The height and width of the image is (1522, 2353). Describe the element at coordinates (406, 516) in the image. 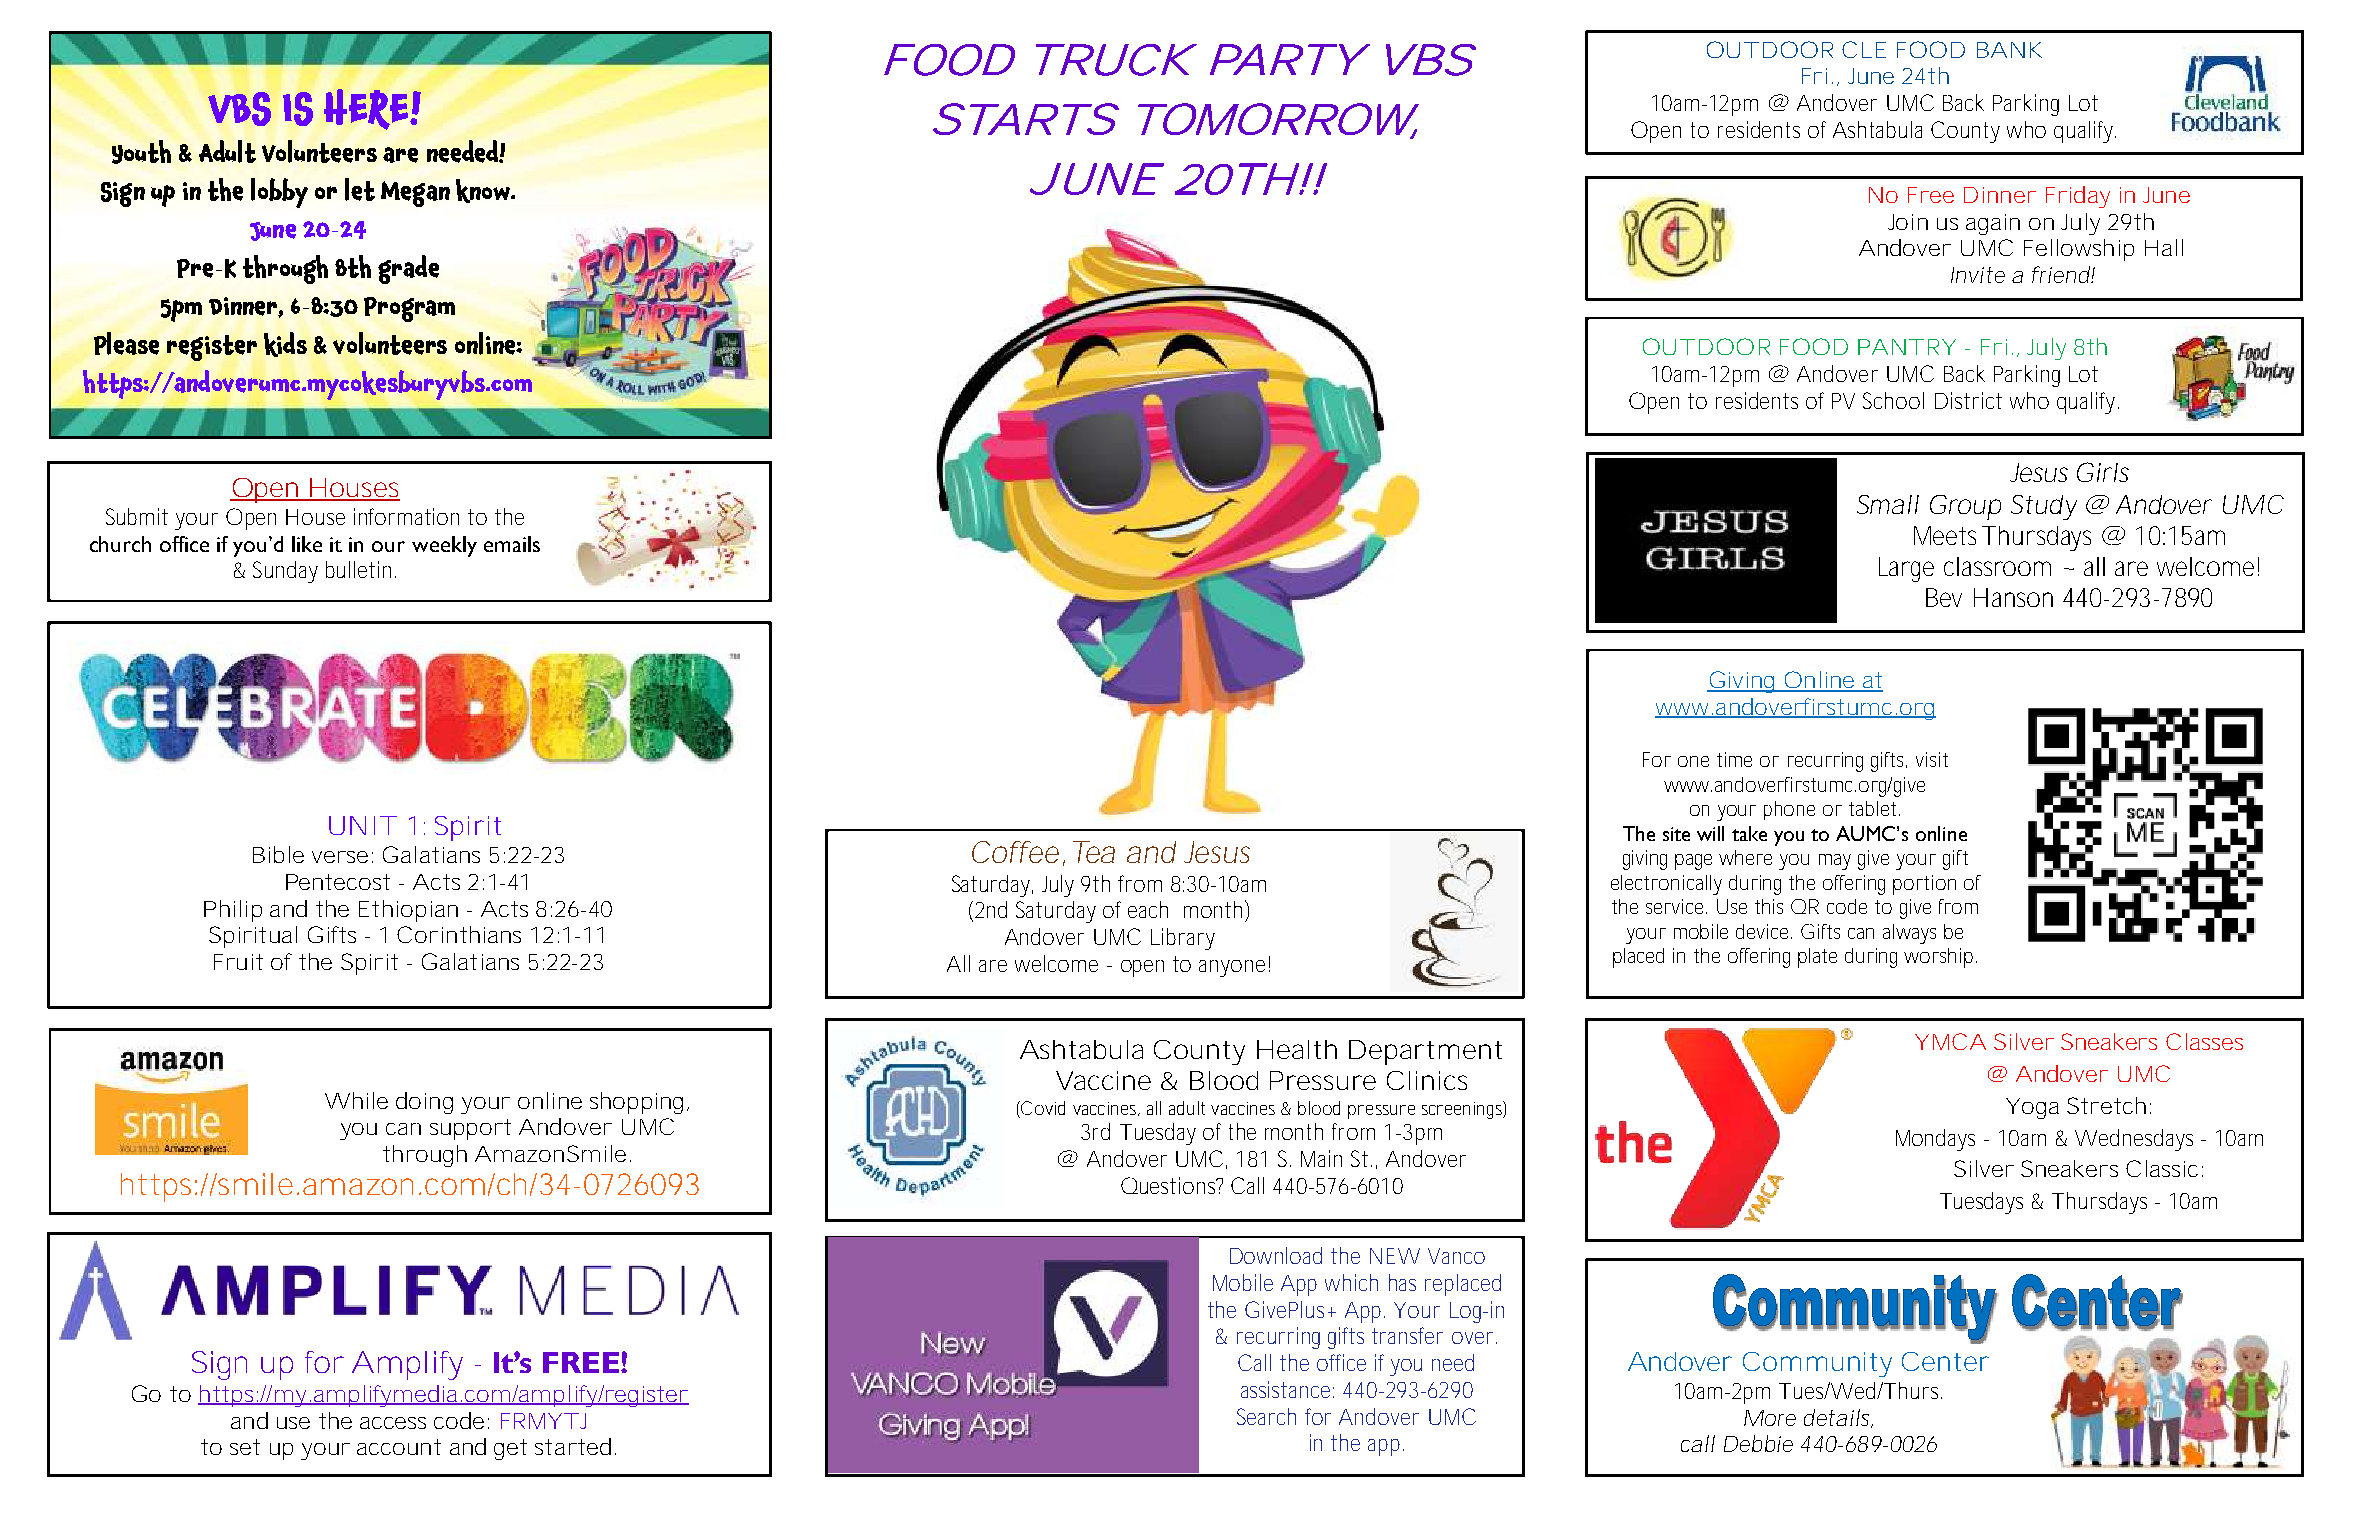

I see `information` at that location.
